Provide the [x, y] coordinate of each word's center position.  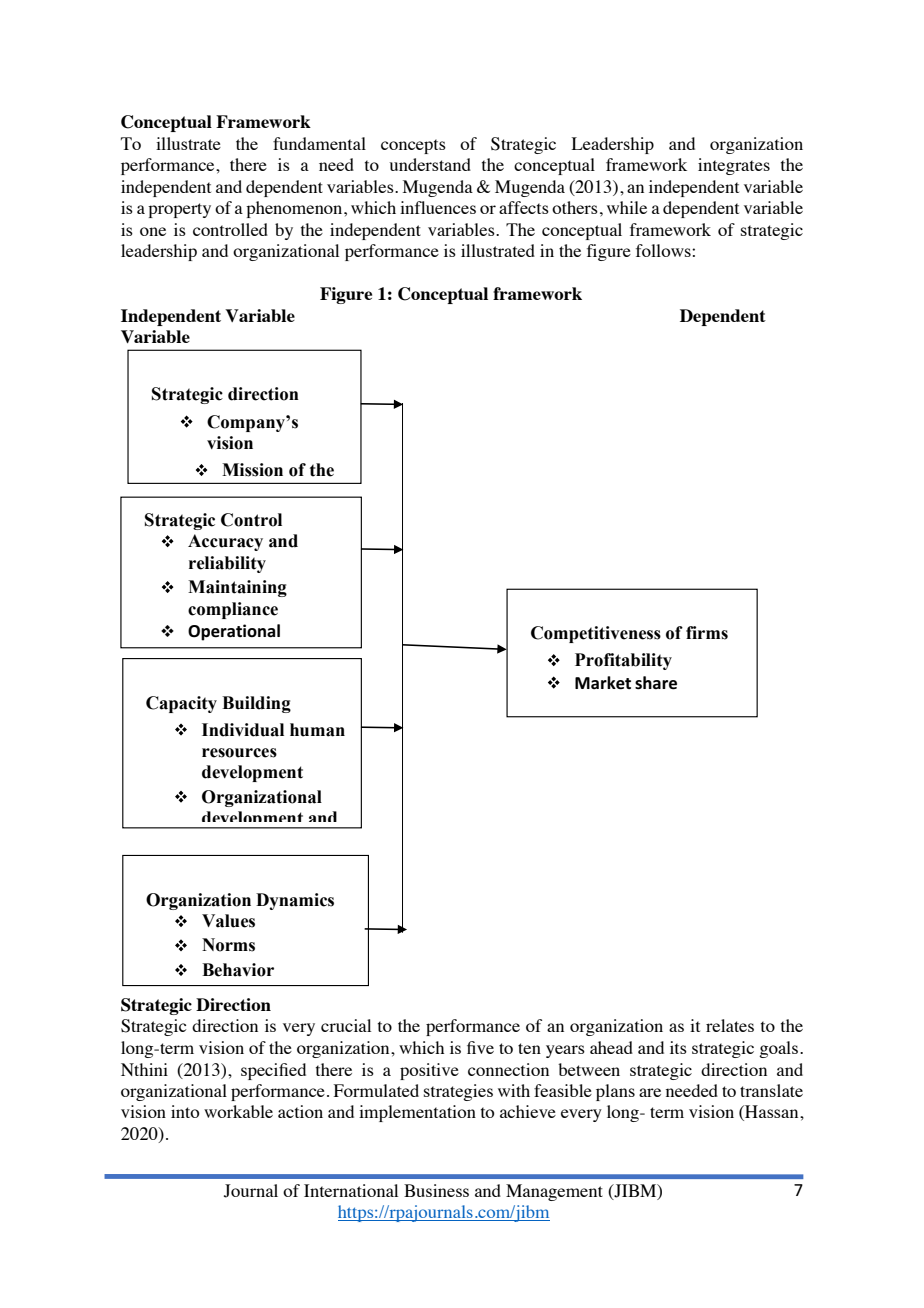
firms [707, 633]
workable [238, 1111]
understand [430, 164]
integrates [734, 166]
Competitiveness [596, 634]
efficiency [225, 653]
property [179, 210]
